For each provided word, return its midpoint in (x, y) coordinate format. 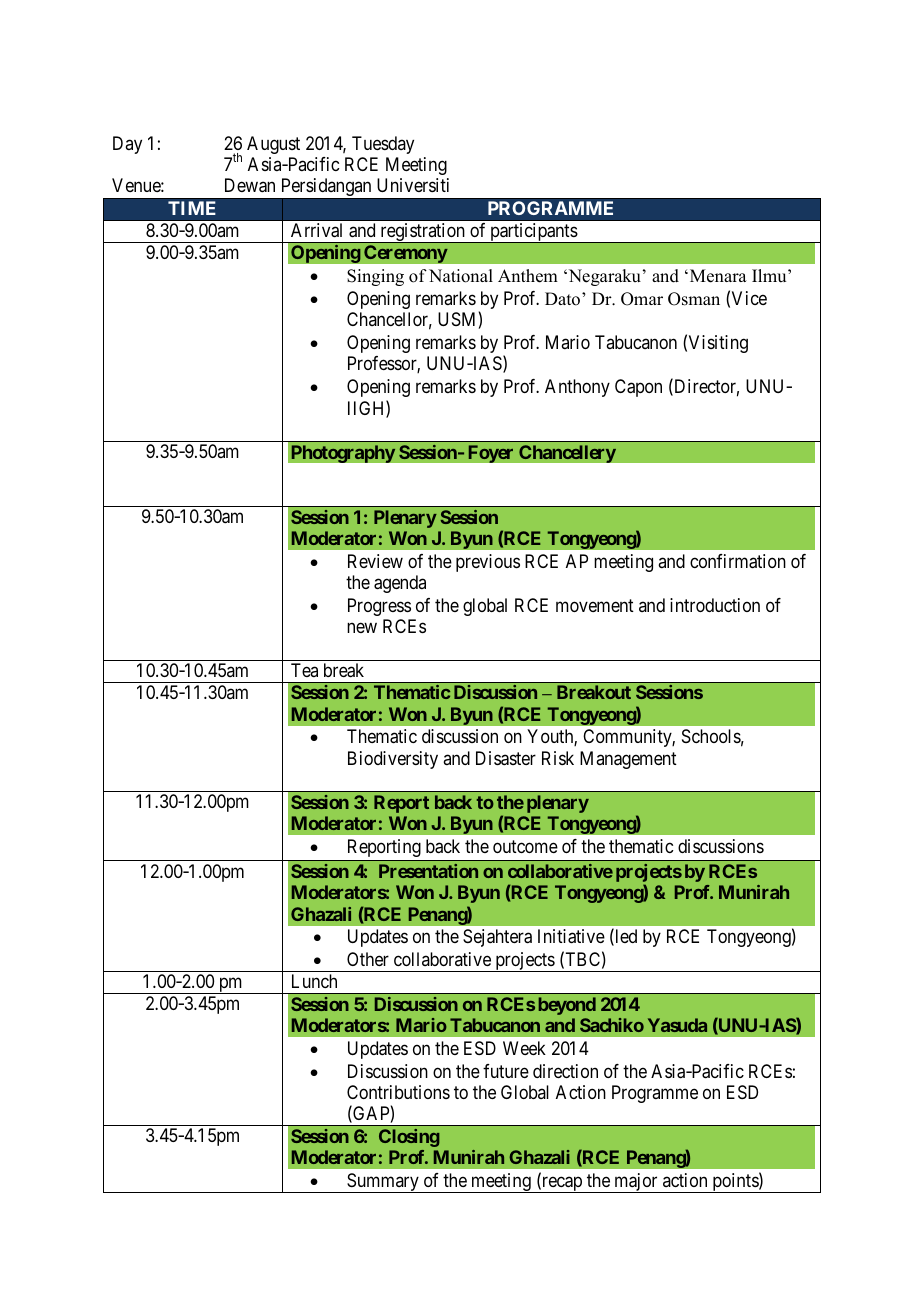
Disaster (506, 758)
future (506, 1071)
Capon (638, 388)
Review (375, 561)
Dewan (250, 185)
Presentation (428, 871)
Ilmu (770, 276)
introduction (715, 605)
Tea (304, 670)
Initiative (571, 936)
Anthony (577, 388)
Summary (383, 1183)
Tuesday (383, 145)
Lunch (314, 981)
